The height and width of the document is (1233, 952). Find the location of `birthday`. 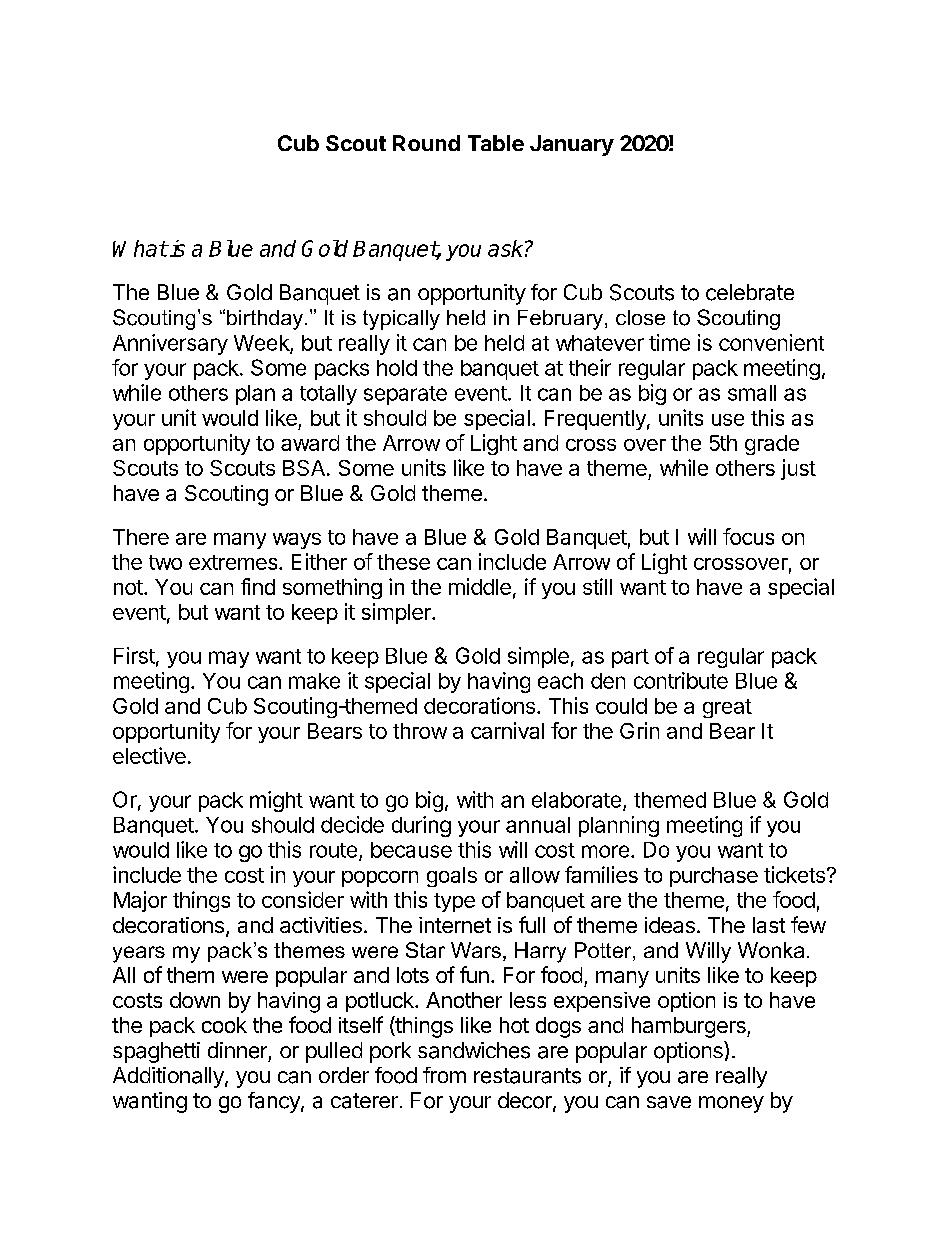

birthday is located at coordinates (265, 320).
